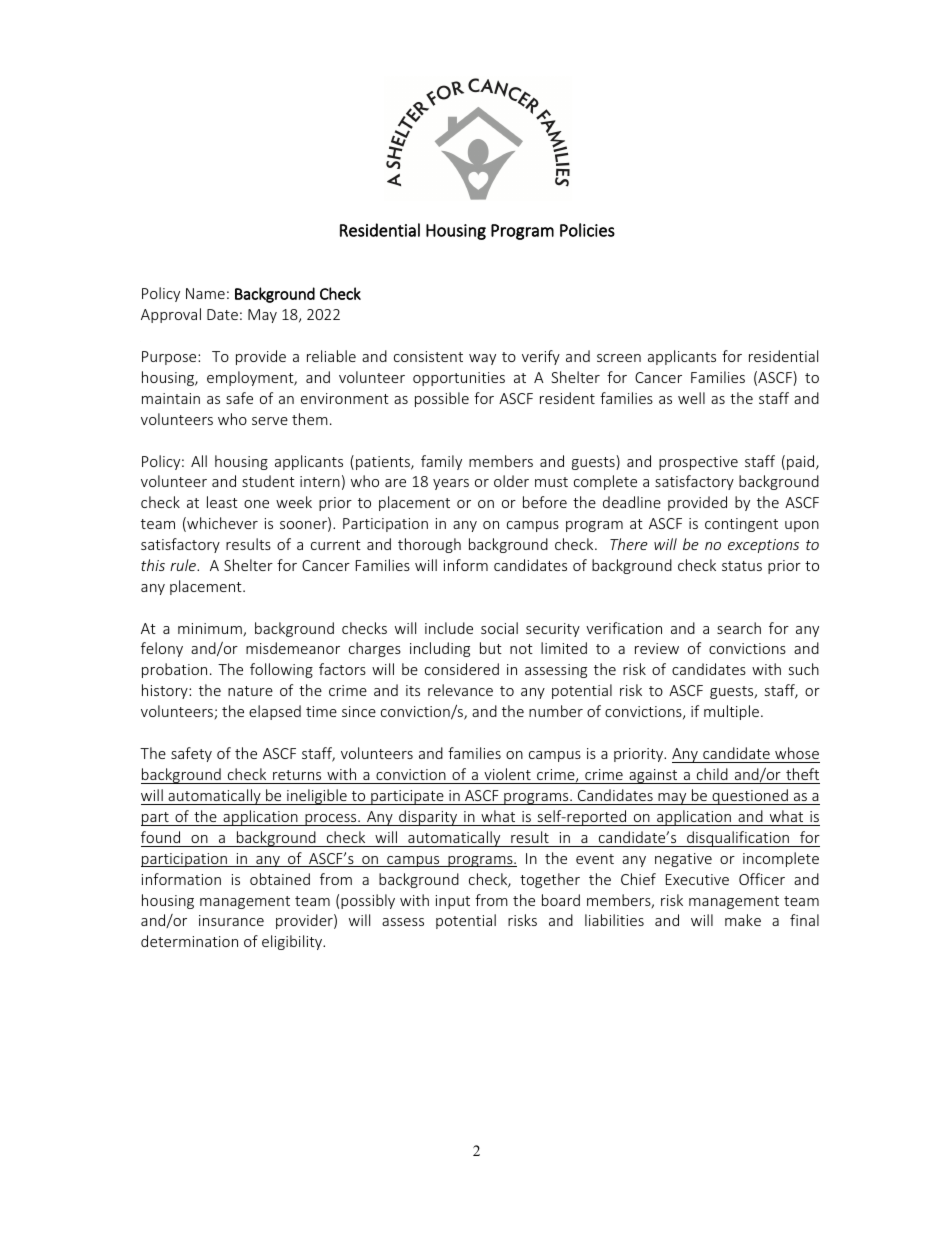 Image resolution: width=952 pixels, height=1233 pixels. What do you see at coordinates (587, 230) in the document?
I see `Policies` at bounding box center [587, 230].
